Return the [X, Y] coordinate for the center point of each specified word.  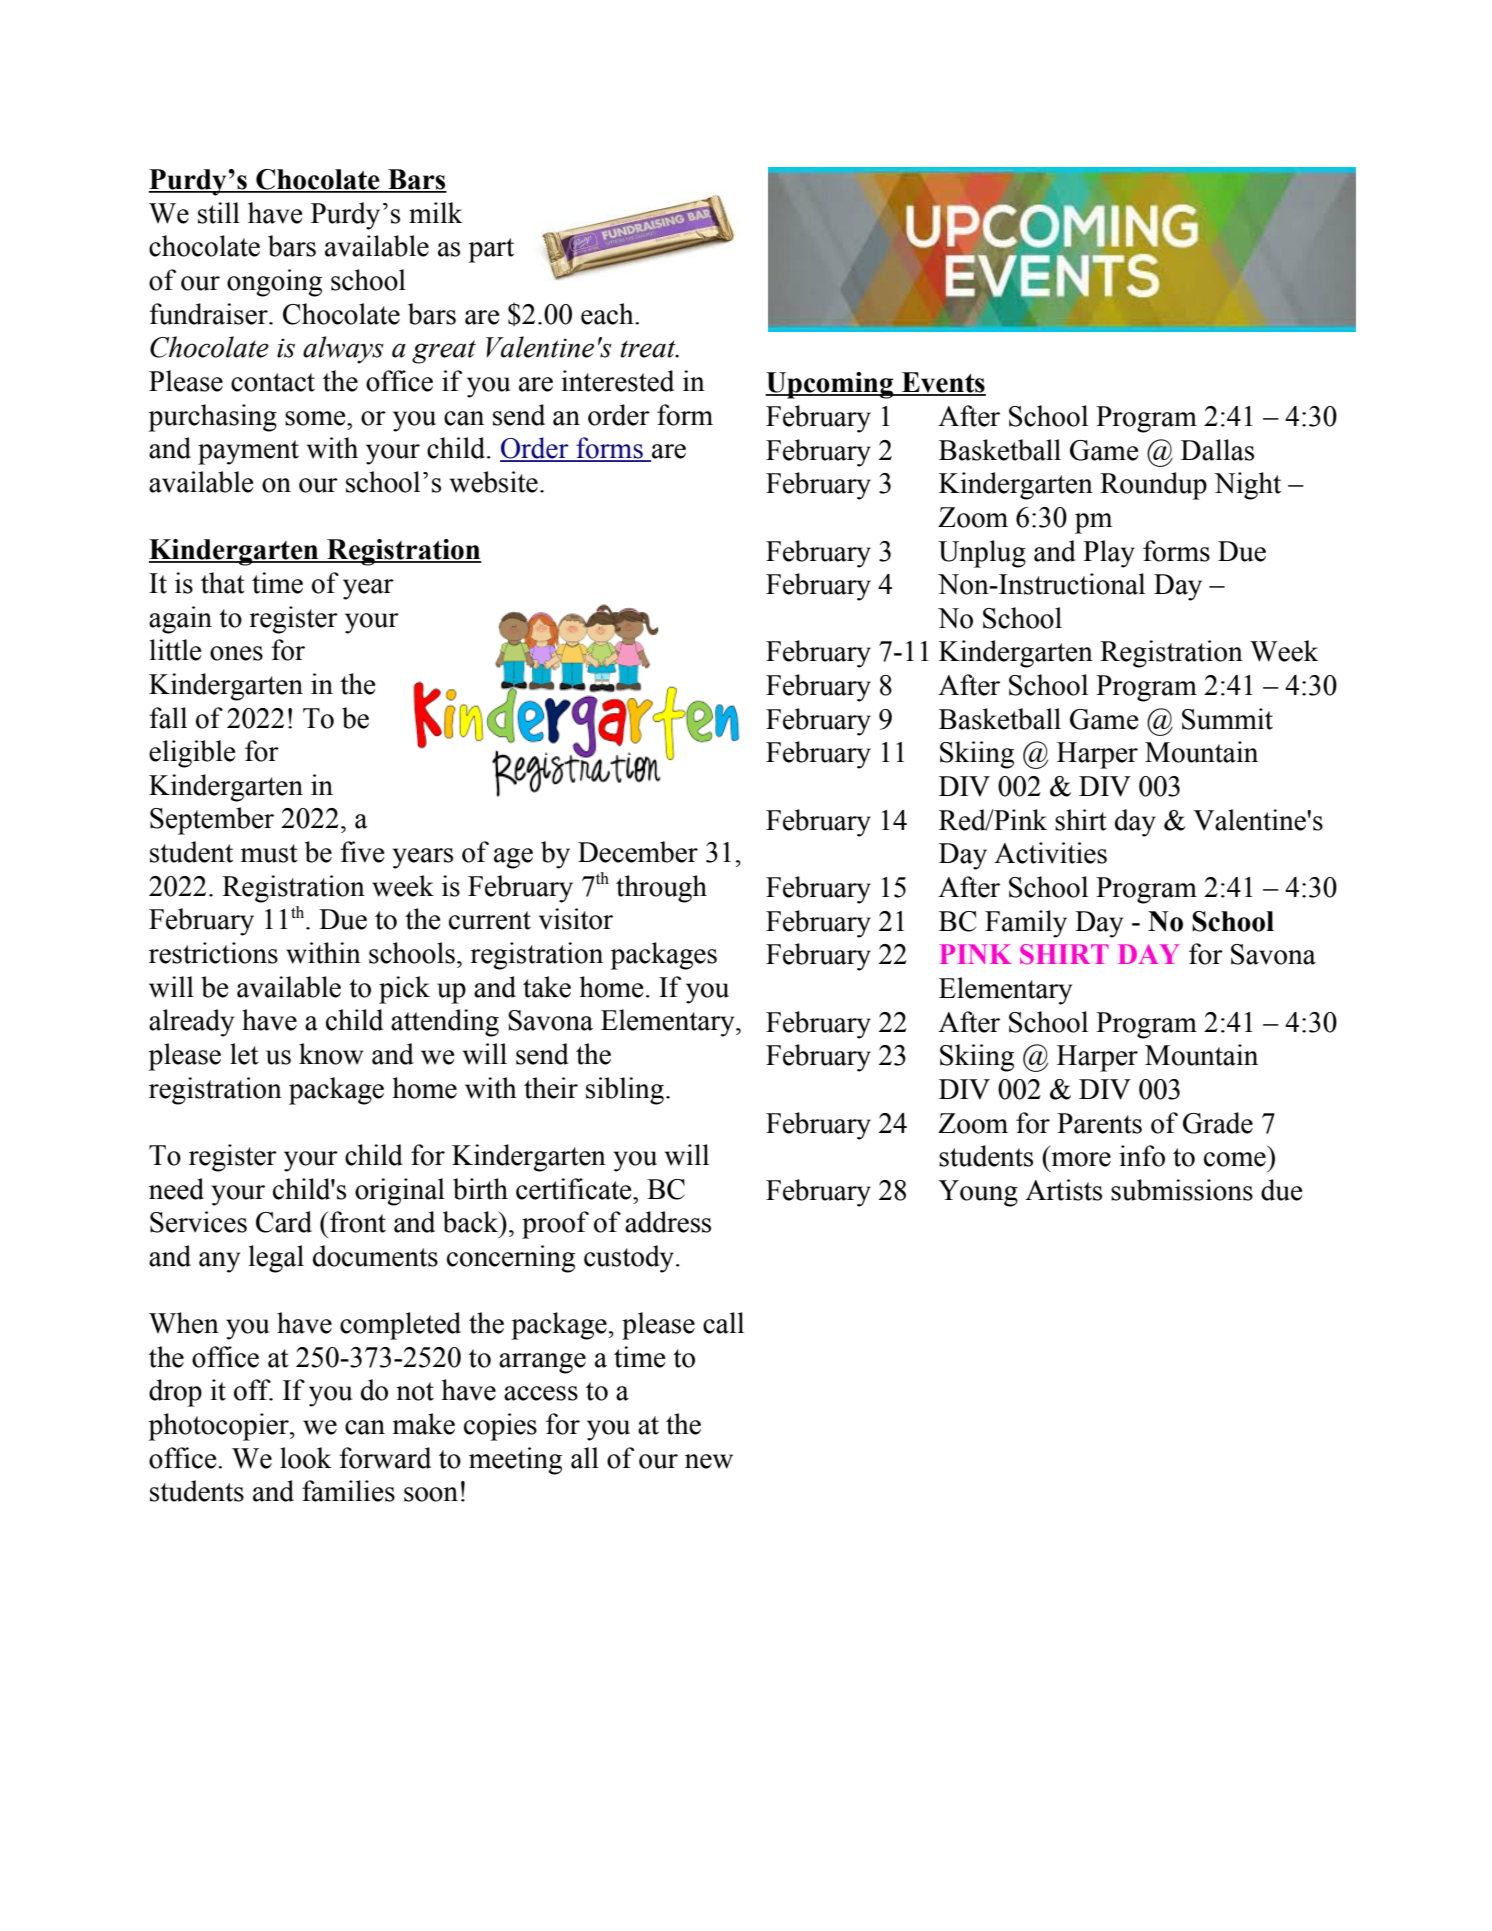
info [1142, 1156]
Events [943, 383]
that [223, 583]
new [709, 1461]
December [638, 852]
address [668, 1222]
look [306, 1458]
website [494, 482]
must [269, 853]
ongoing [274, 283]
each [608, 314]
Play [1109, 554]
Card [284, 1222]
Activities [1050, 853]
